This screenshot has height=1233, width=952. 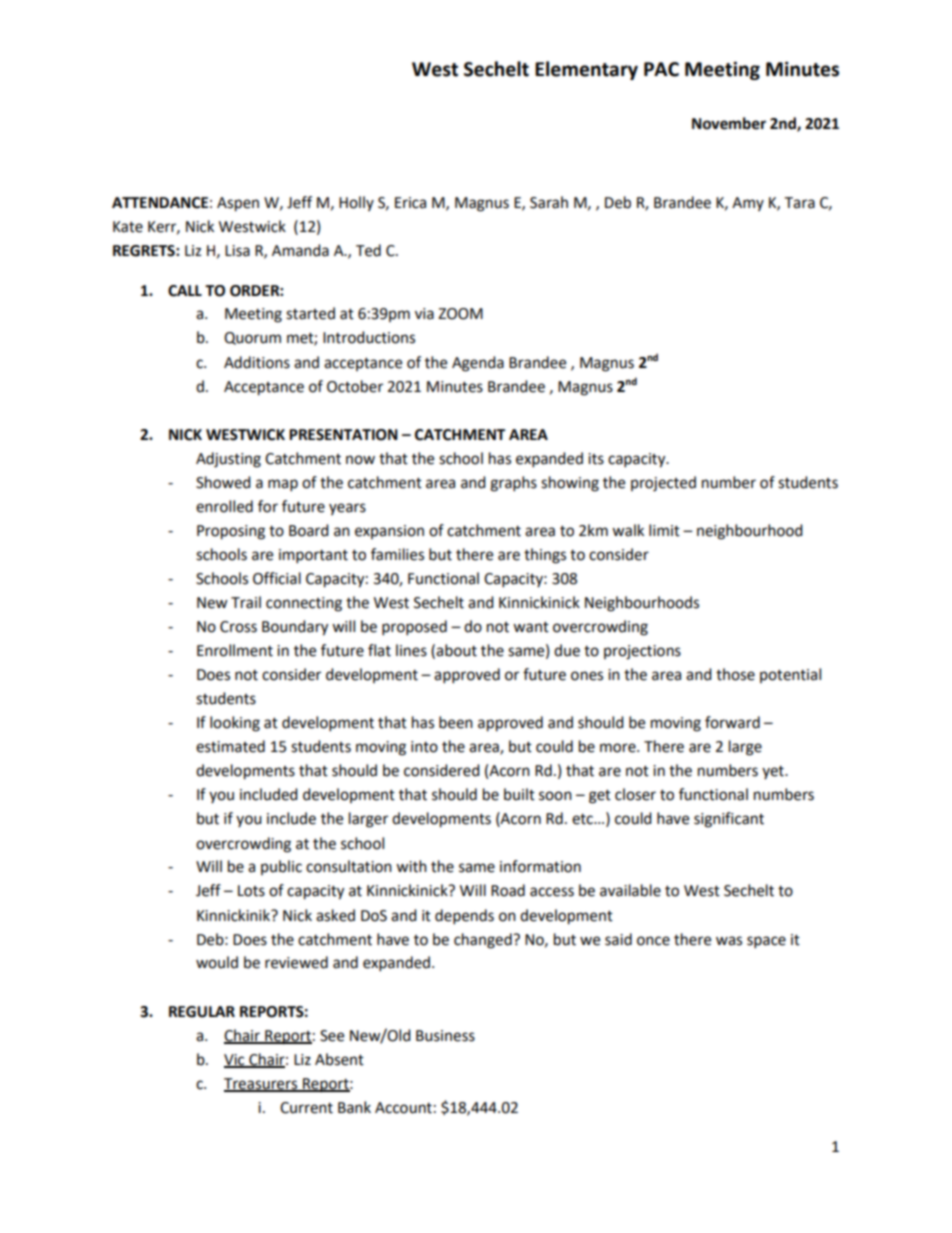 I want to click on Trail, so click(x=246, y=602).
